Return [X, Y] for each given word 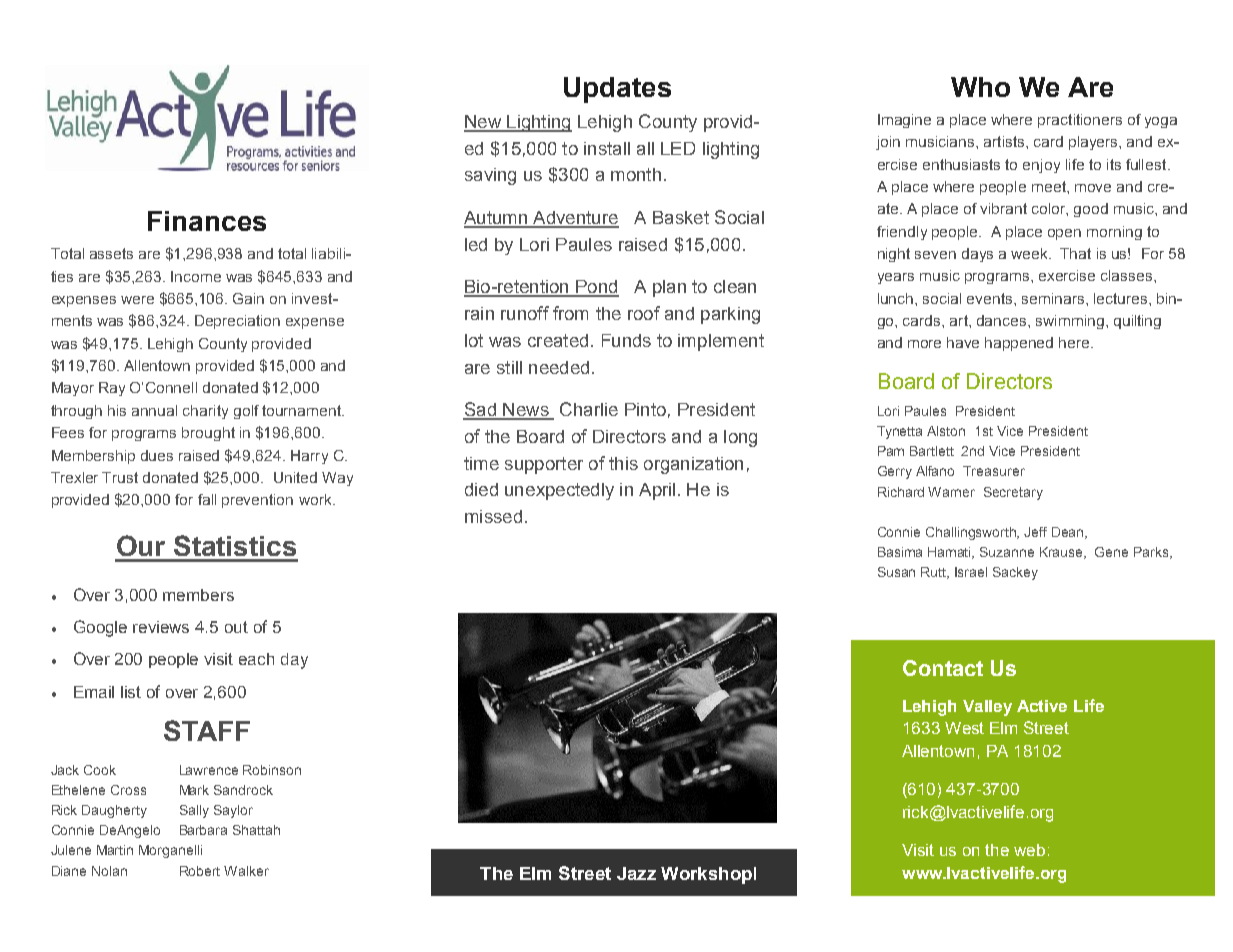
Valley [987, 708]
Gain [248, 298]
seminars [1054, 298]
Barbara [203, 830]
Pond [596, 288]
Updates [617, 90]
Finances [207, 221]
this [623, 463]
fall [207, 499]
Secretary [1013, 493]
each [256, 659]
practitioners [1080, 121]
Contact [943, 668]
